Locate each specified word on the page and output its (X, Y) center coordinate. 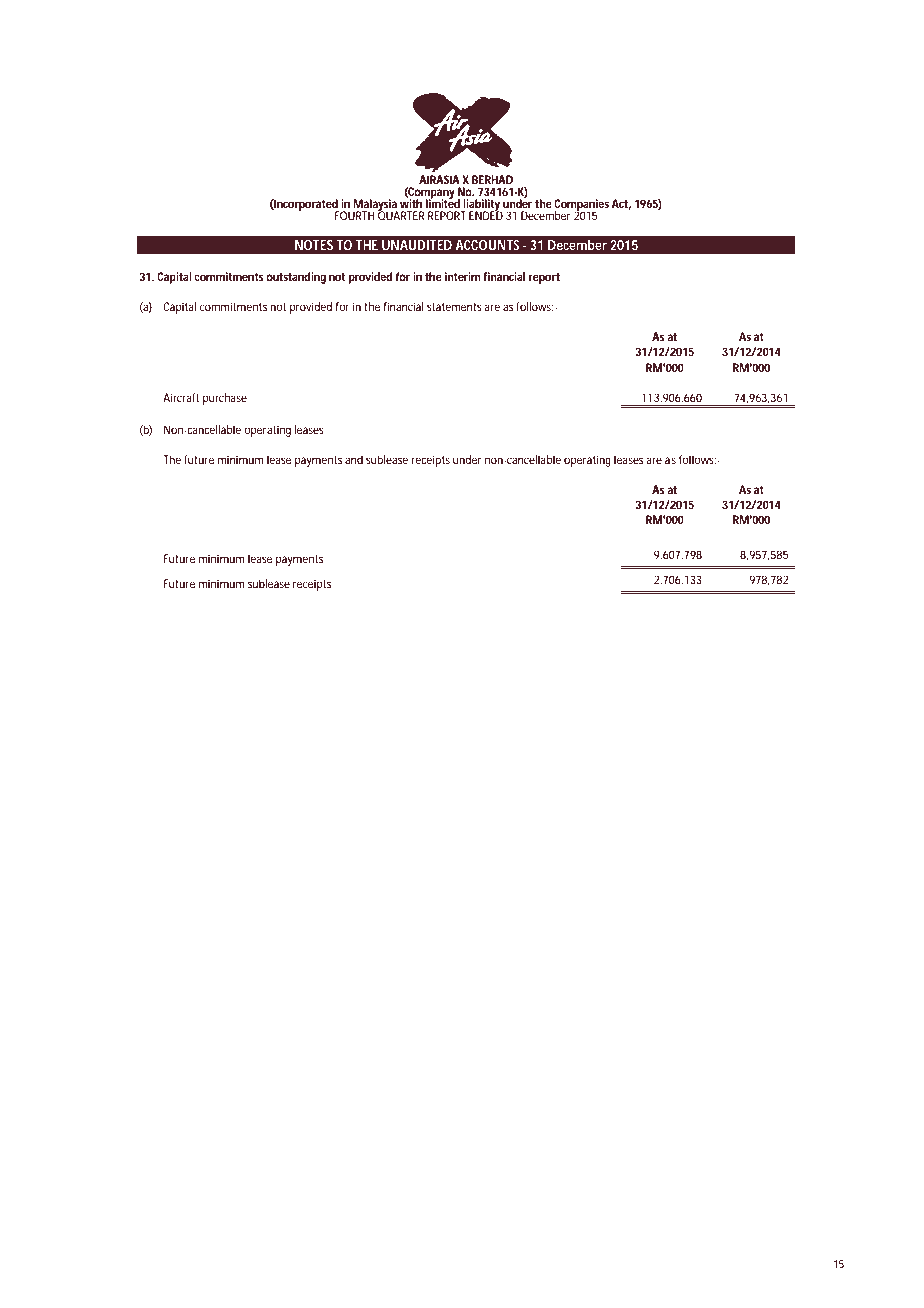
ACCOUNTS (487, 245)
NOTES (314, 245)
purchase (225, 399)
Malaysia (375, 206)
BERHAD (492, 179)
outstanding (296, 278)
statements (454, 307)
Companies (581, 206)
